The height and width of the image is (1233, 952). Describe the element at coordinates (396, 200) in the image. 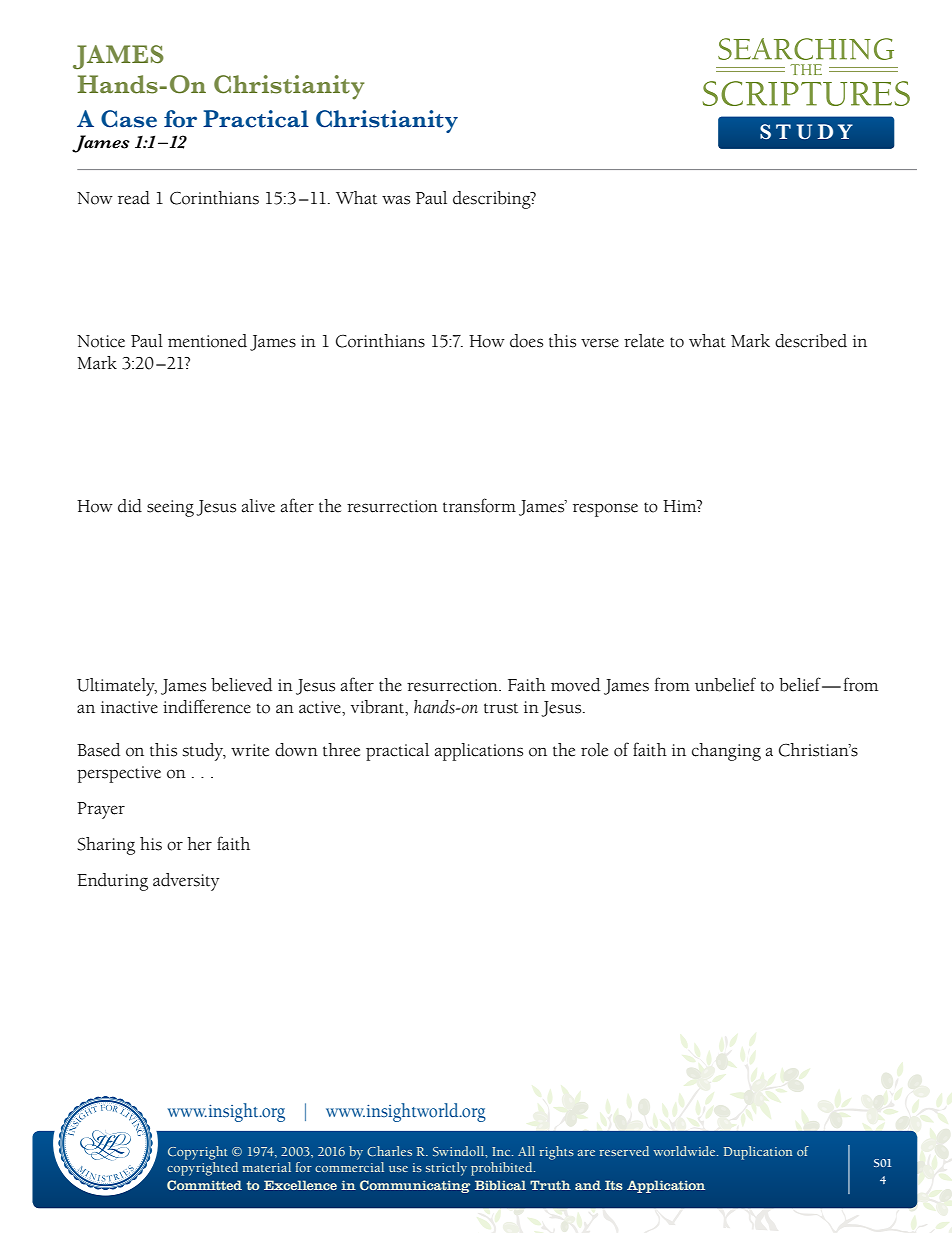

I see `was` at that location.
